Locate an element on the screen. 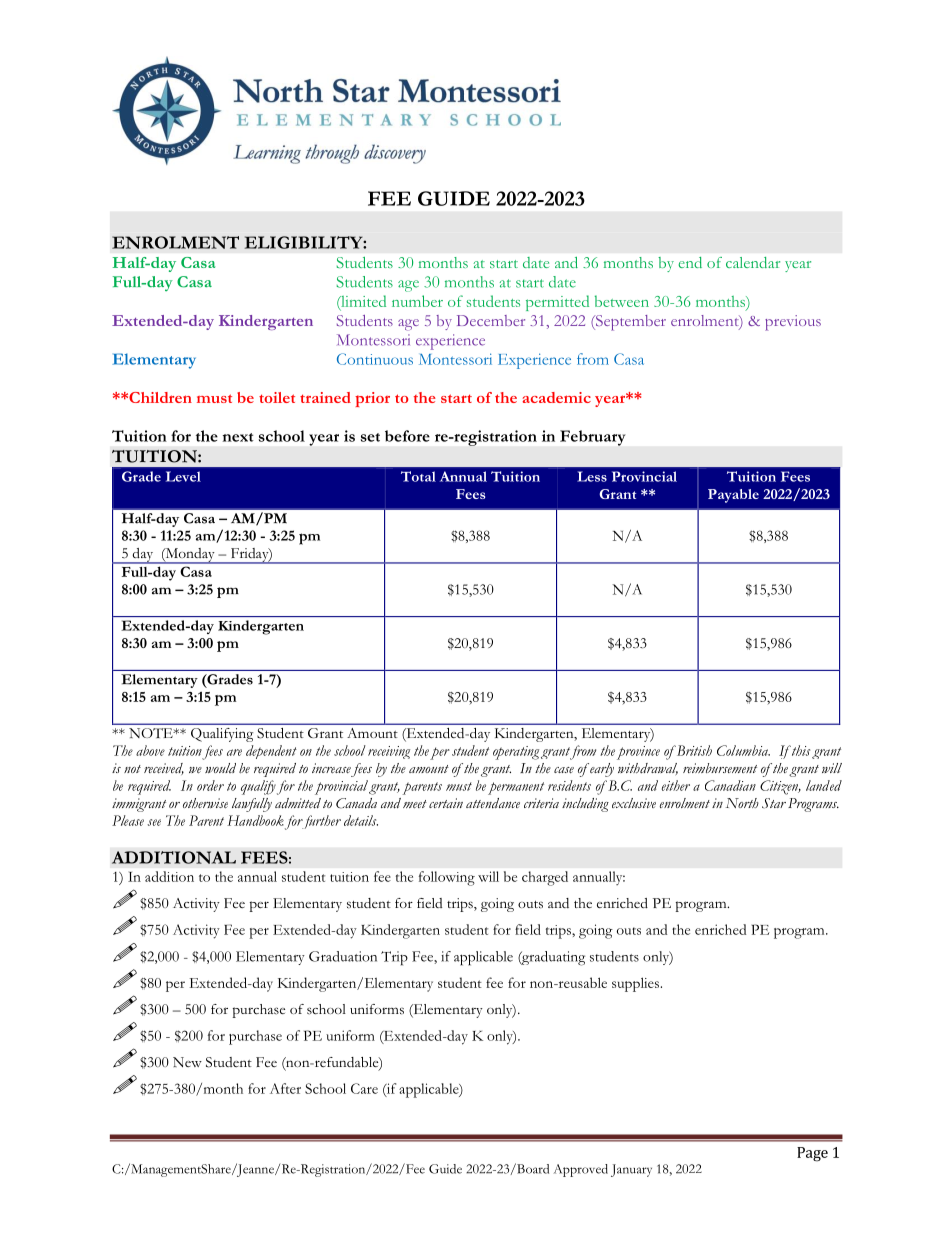 The height and width of the screenshot is (1233, 952). Approved is located at coordinates (581, 1170).
